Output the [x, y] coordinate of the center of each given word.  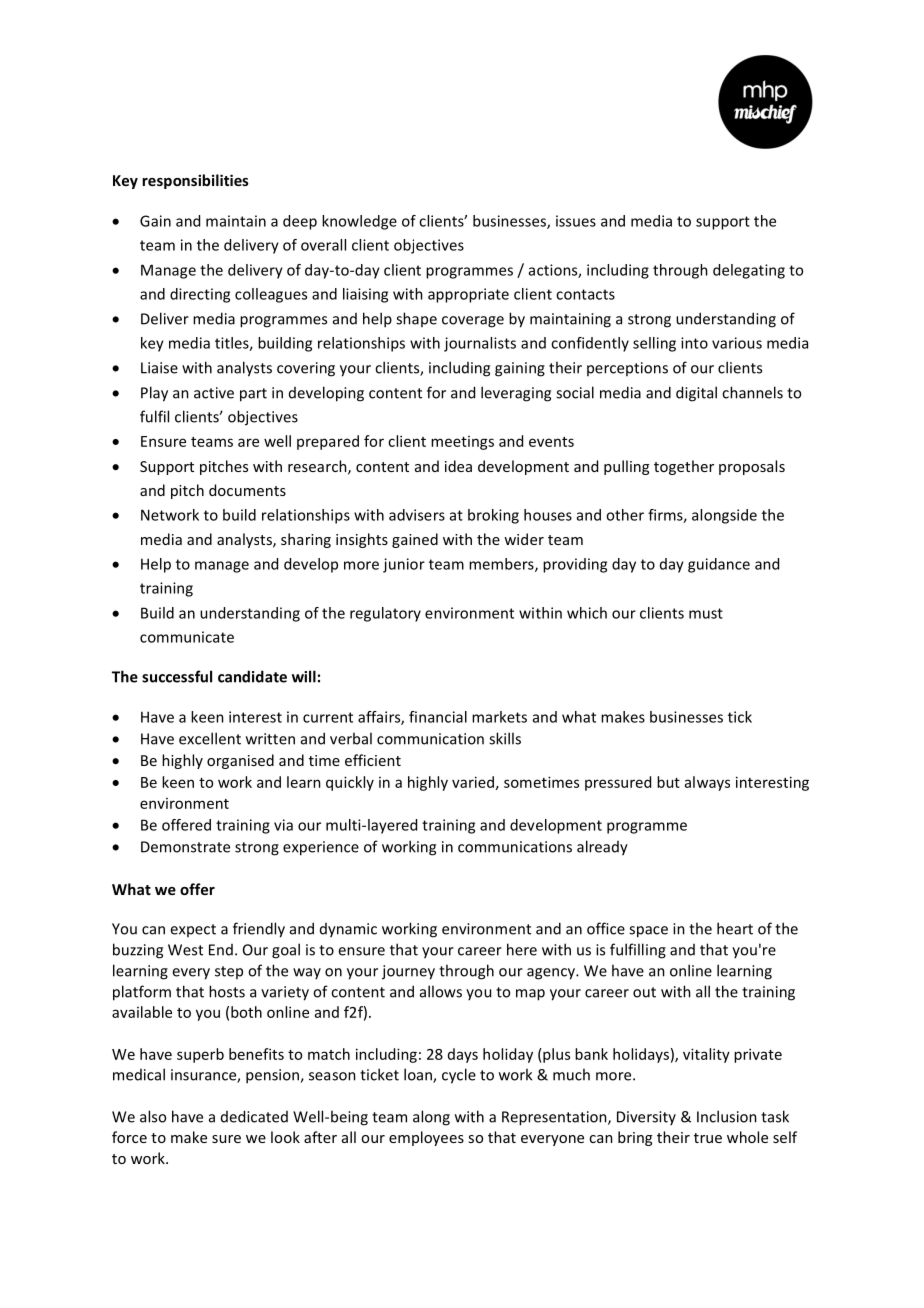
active [214, 393]
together [684, 467]
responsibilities [195, 181]
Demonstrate [185, 847]
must [706, 613]
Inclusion [727, 1116]
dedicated [254, 1116]
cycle [459, 1076]
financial [438, 717]
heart [735, 928]
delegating [749, 271]
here [522, 949]
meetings [462, 443]
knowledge [359, 222]
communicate [187, 637]
